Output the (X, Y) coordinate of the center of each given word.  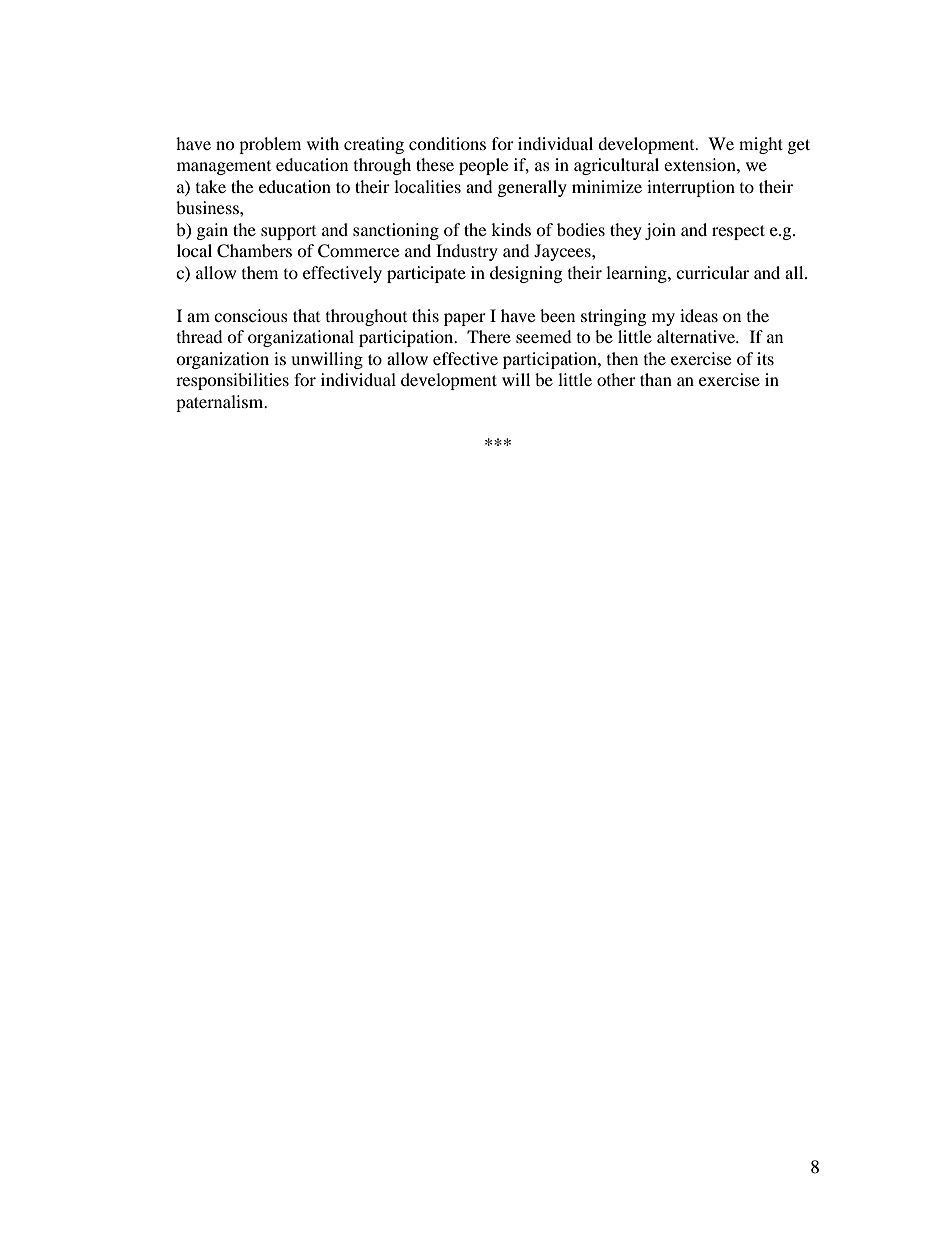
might (761, 145)
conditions (447, 143)
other (616, 379)
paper (465, 319)
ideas (699, 315)
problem (270, 145)
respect (738, 232)
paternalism (221, 403)
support (288, 233)
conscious (251, 315)
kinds (511, 229)
